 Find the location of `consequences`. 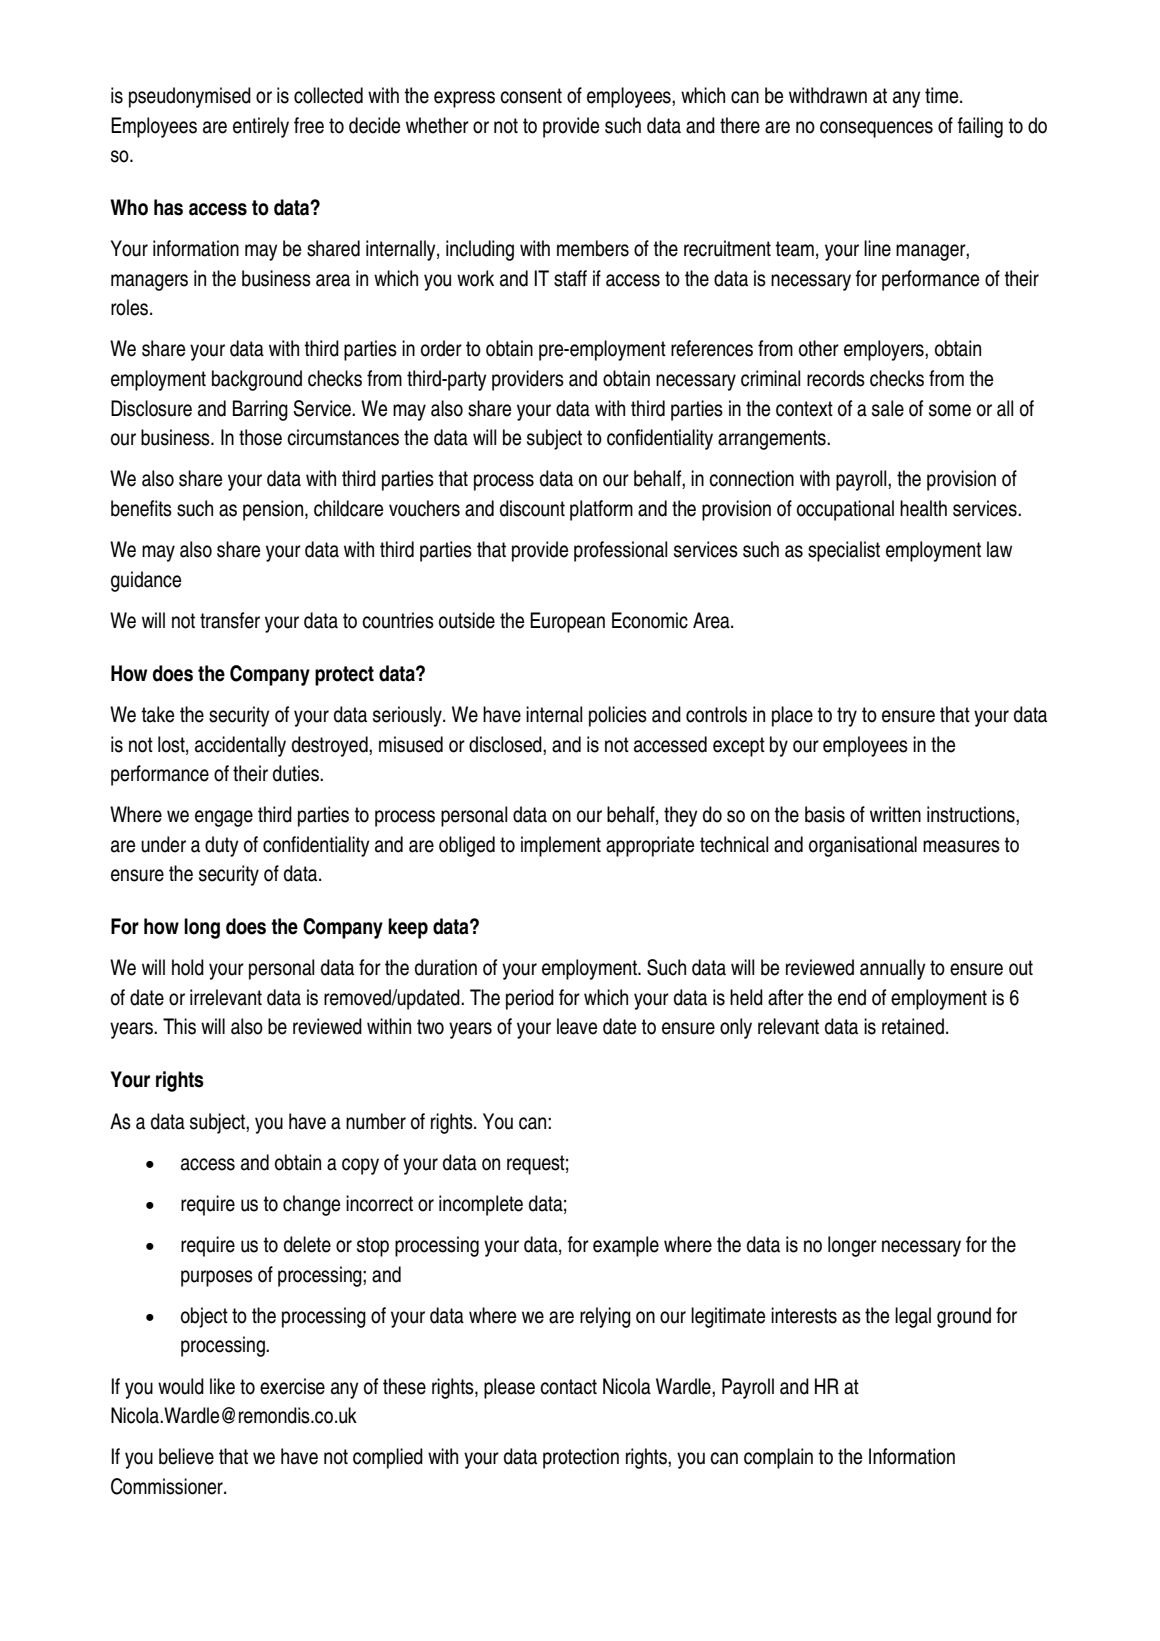

consequences is located at coordinates (876, 129).
